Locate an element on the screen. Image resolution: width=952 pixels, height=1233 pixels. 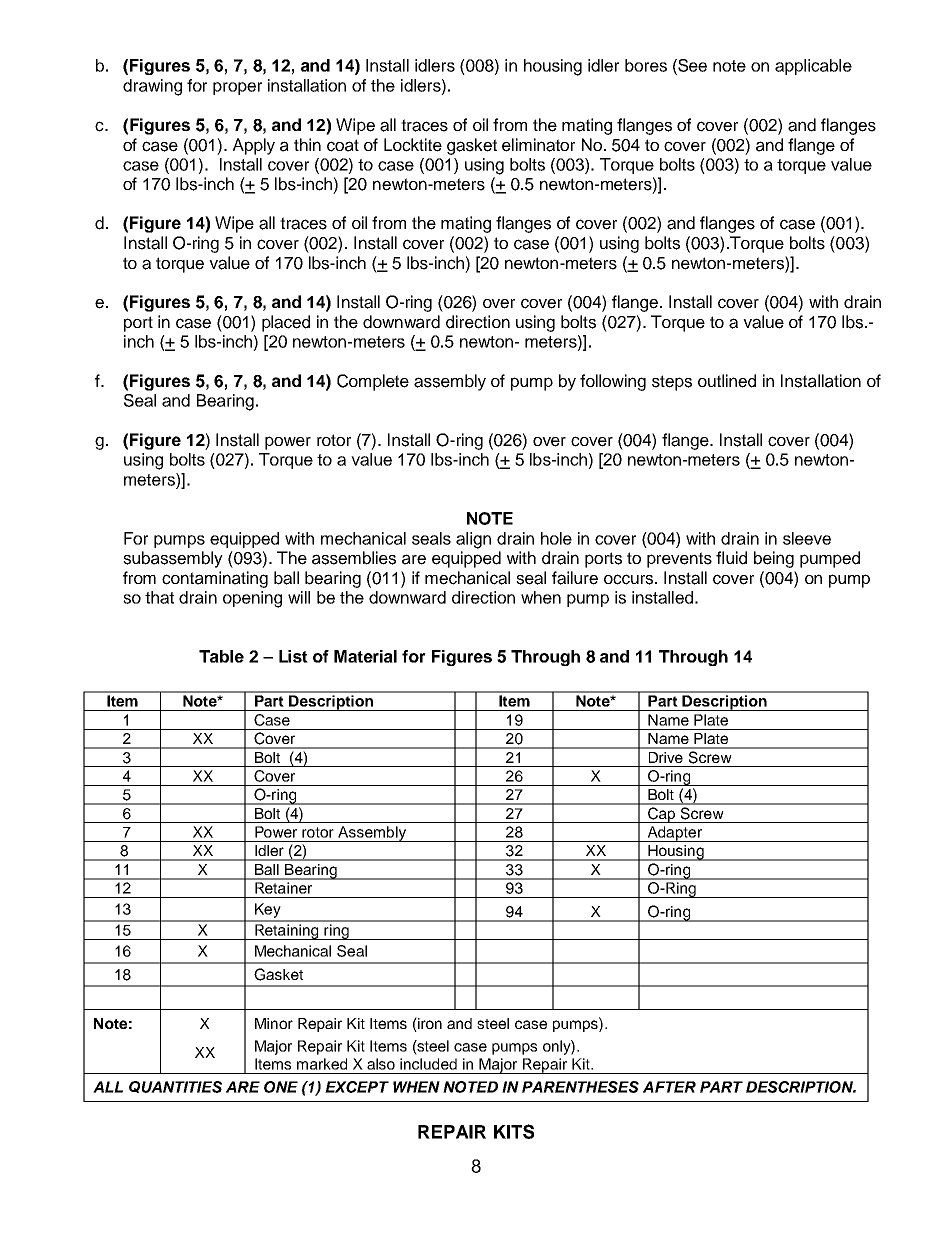
Table is located at coordinates (221, 656).
